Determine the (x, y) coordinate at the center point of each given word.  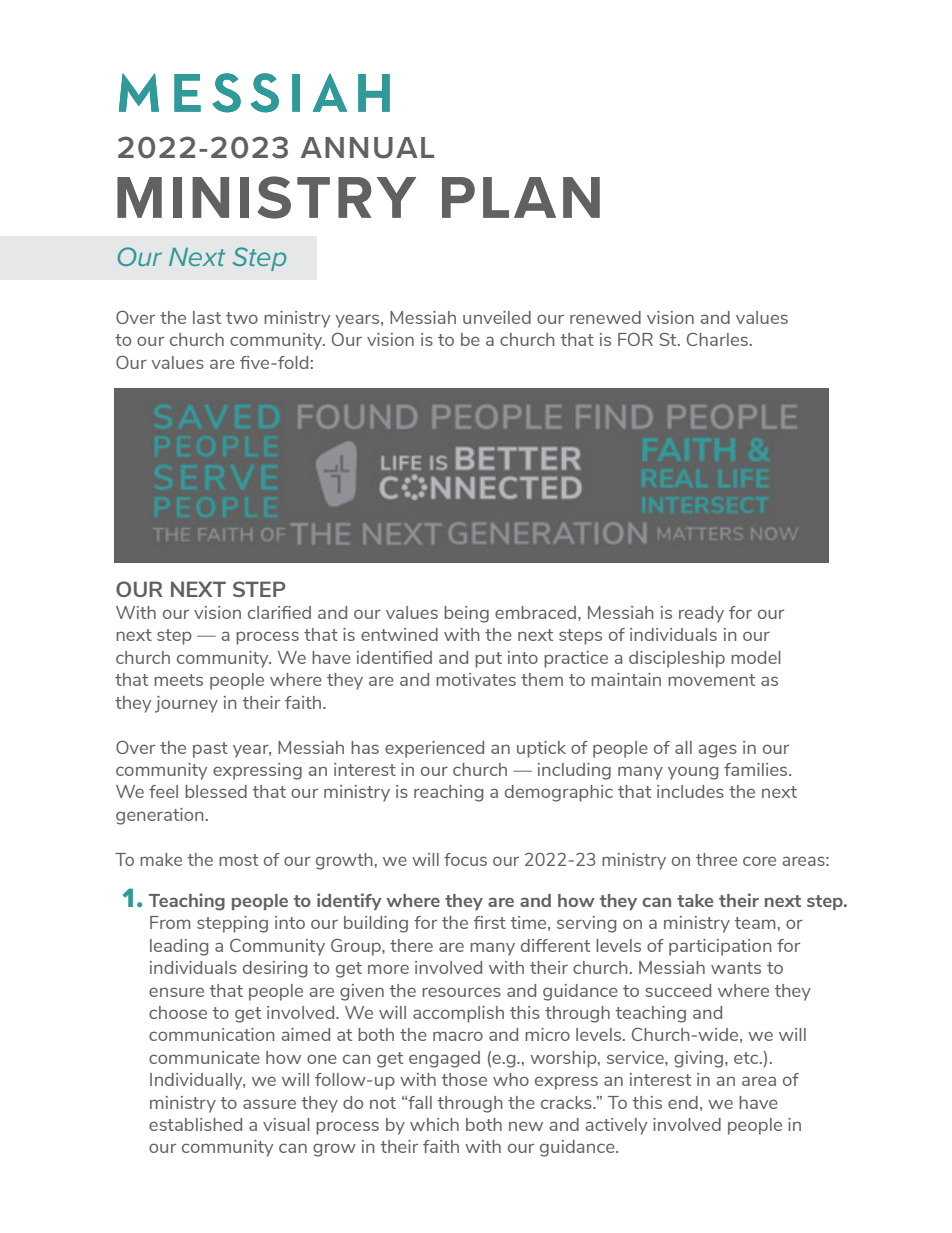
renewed (605, 317)
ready (701, 614)
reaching (448, 793)
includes (690, 791)
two (242, 318)
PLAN (521, 197)
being (466, 614)
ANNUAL (367, 148)
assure (269, 1104)
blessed (216, 791)
